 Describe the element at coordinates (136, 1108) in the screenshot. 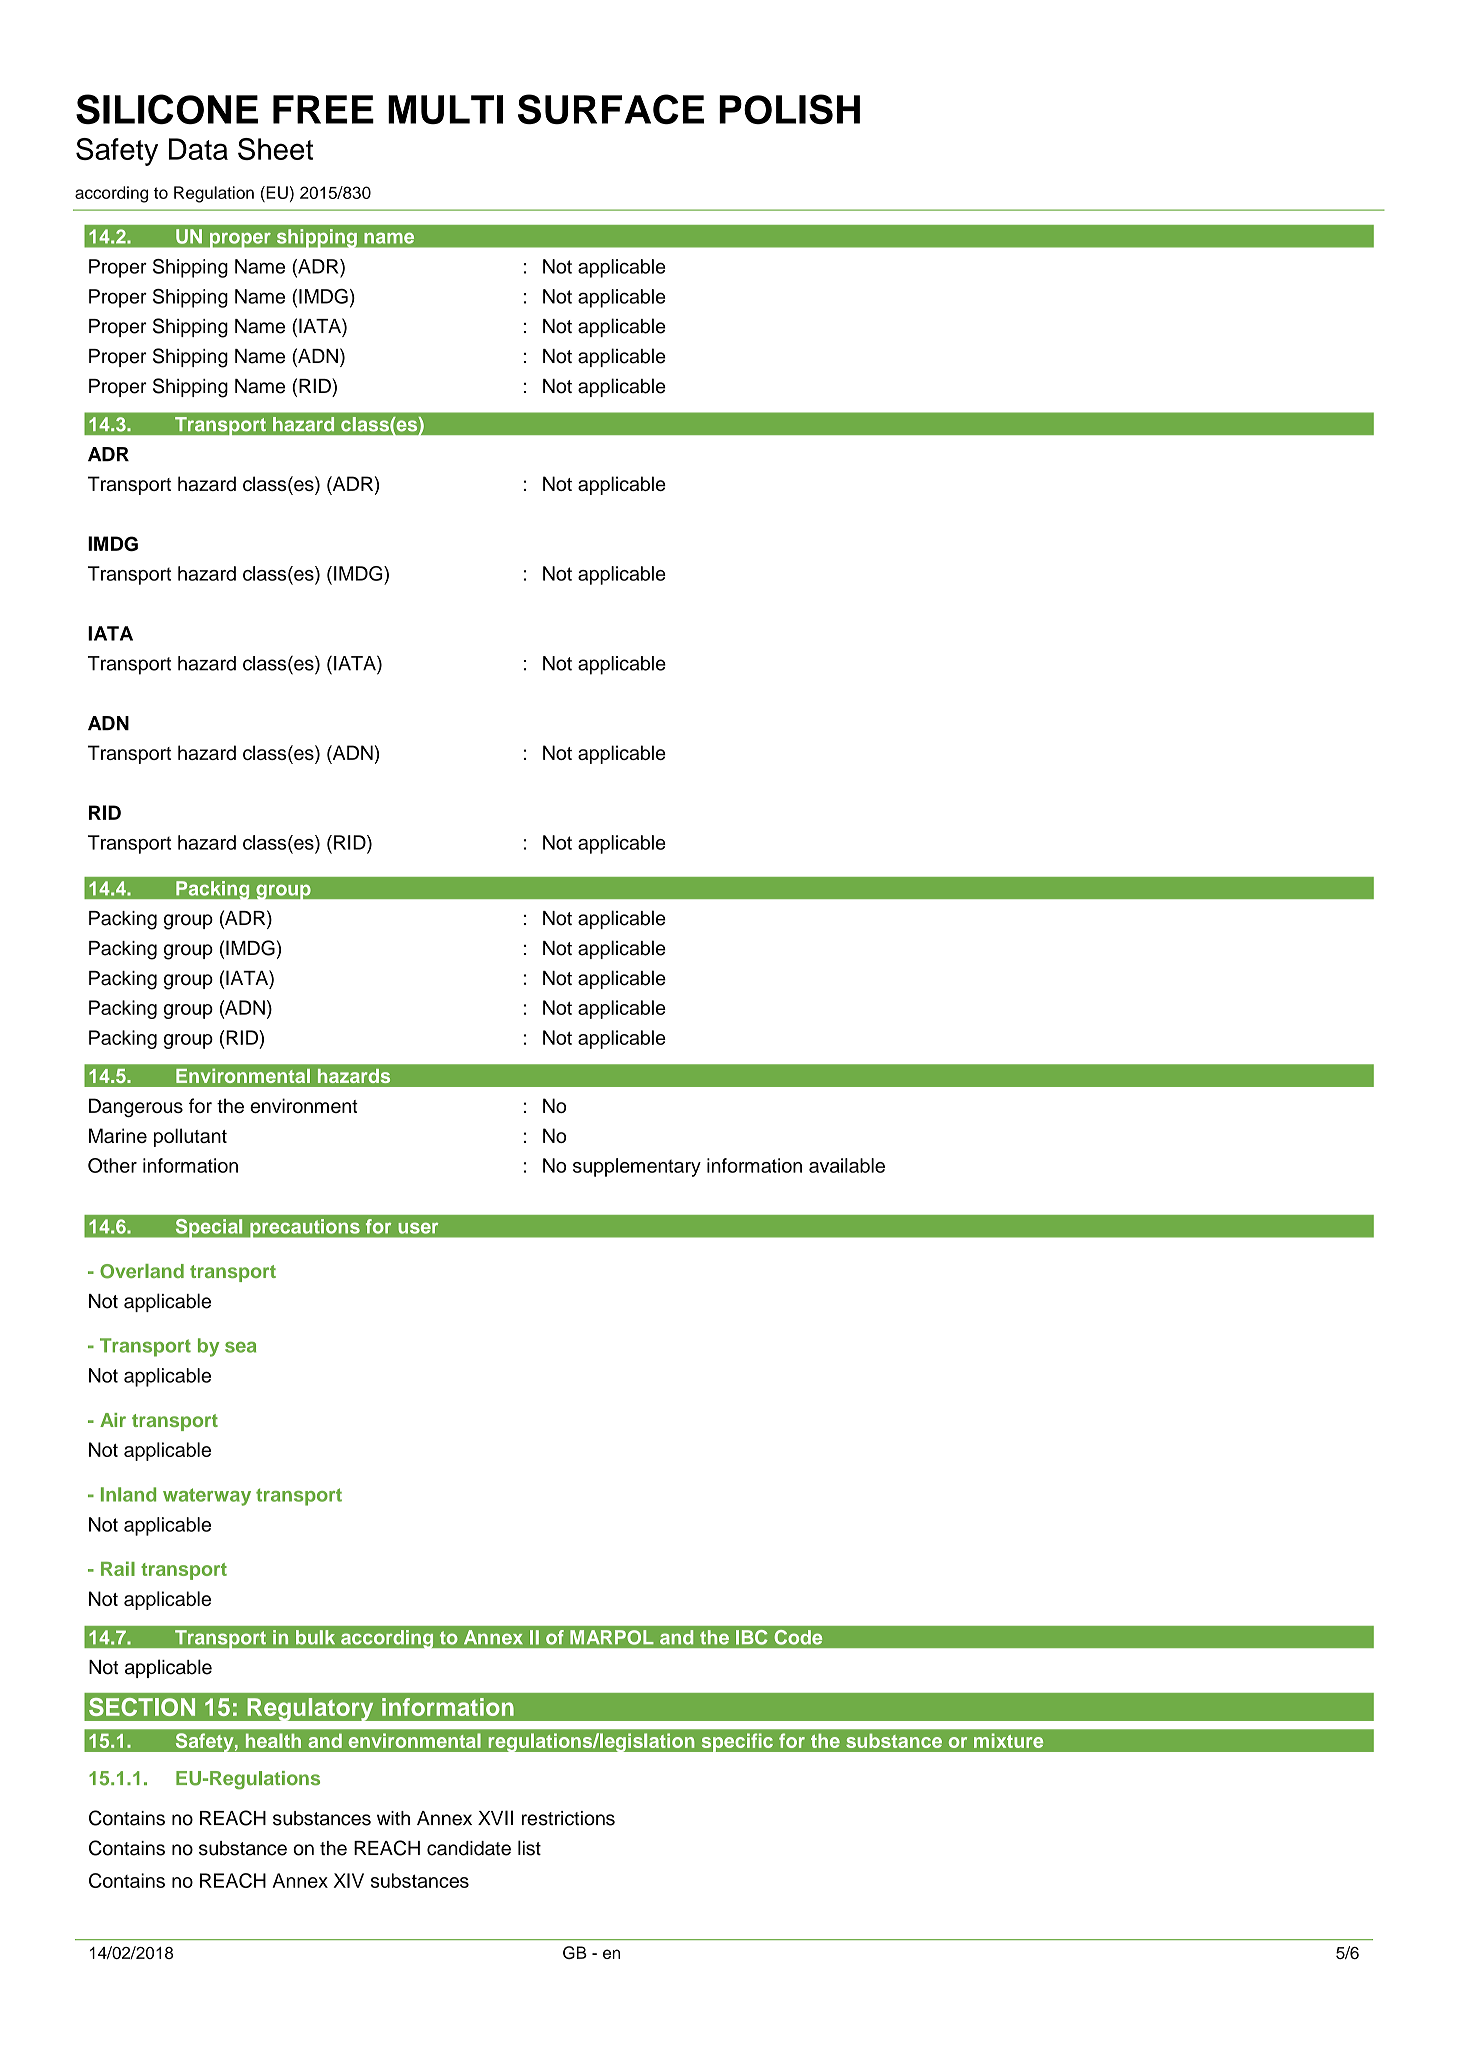

I see `Dangerous` at that location.
